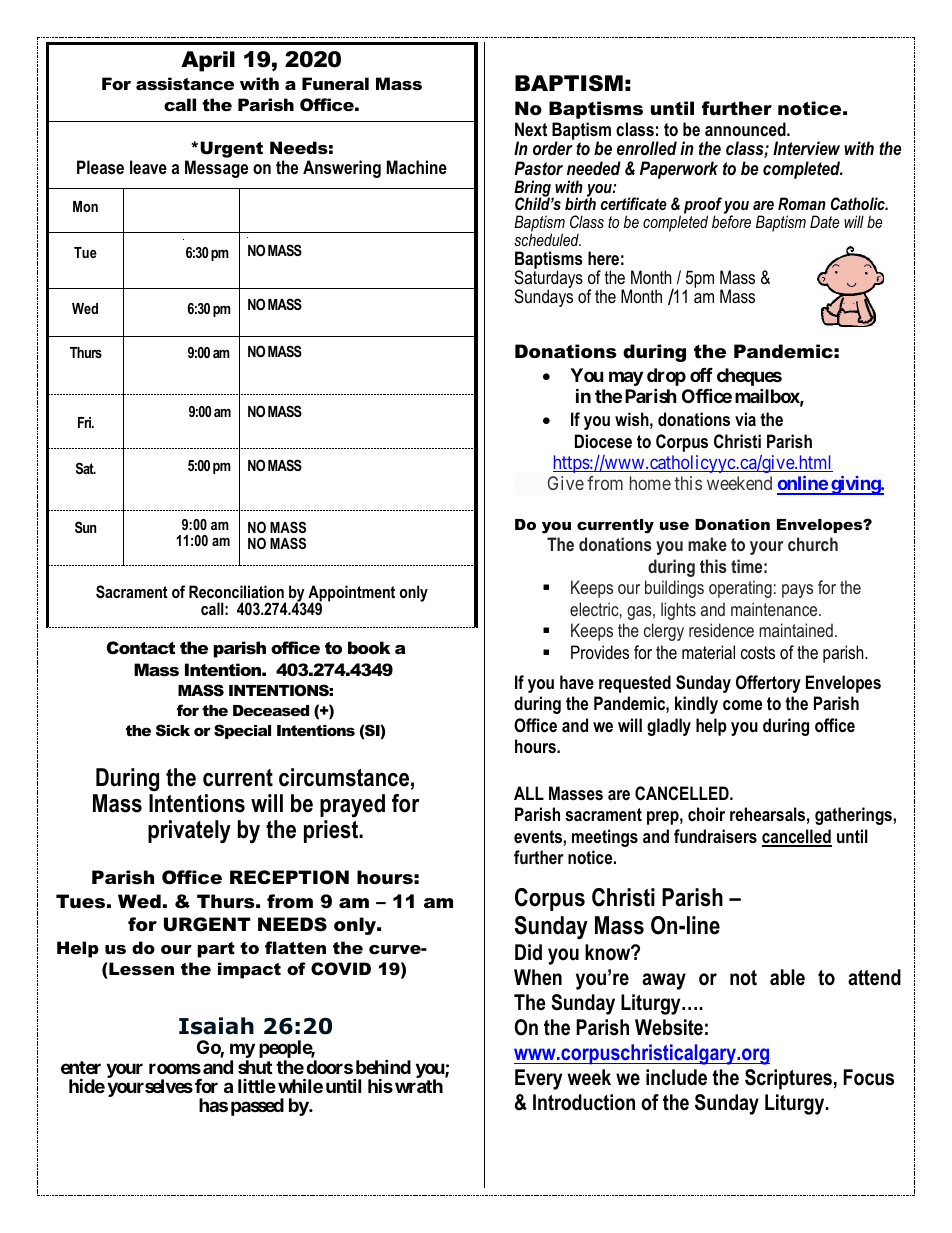  Describe the element at coordinates (605, 838) in the screenshot. I see `meetings` at that location.
